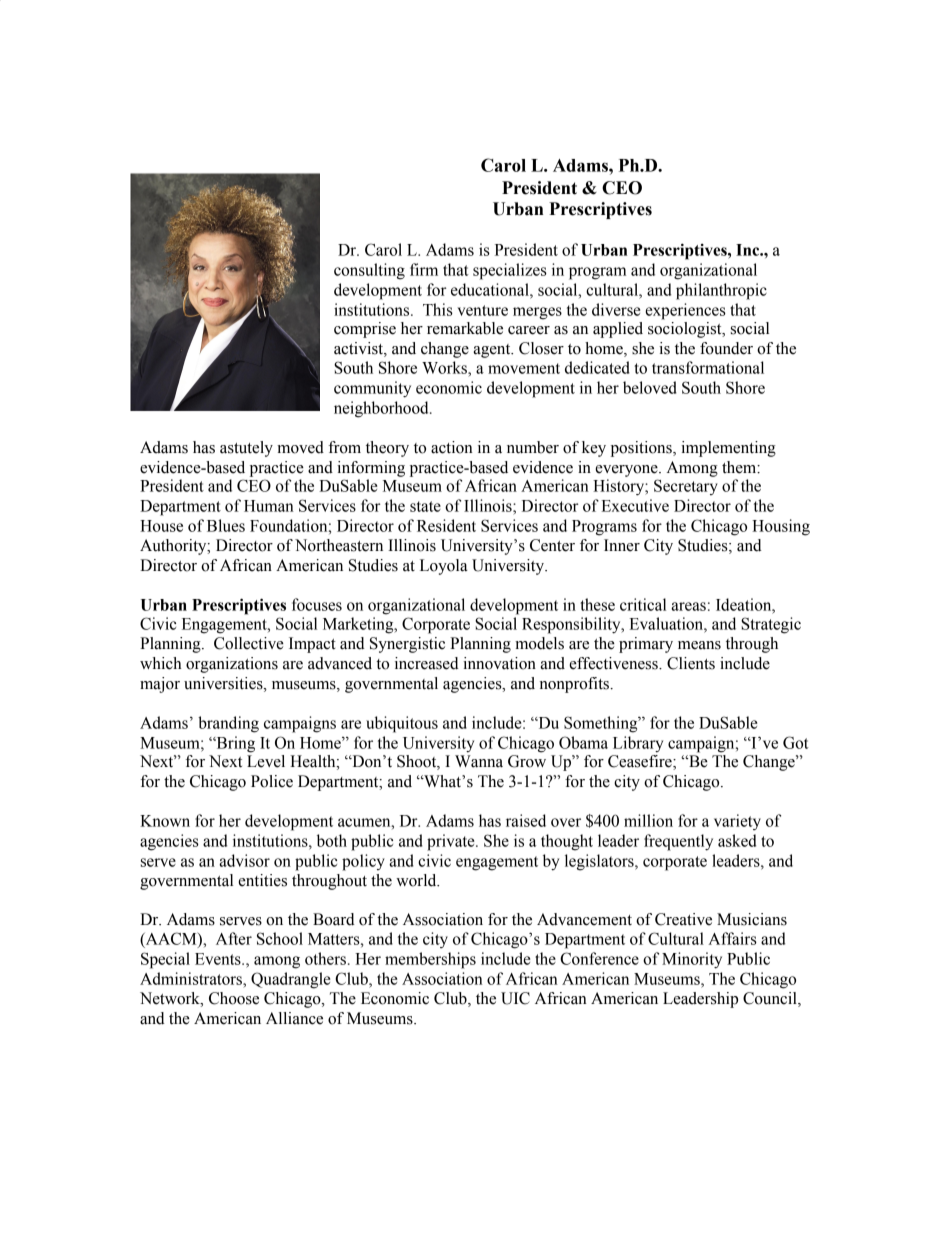 The width and height of the page is (952, 1233). I want to click on Choose, so click(234, 998).
